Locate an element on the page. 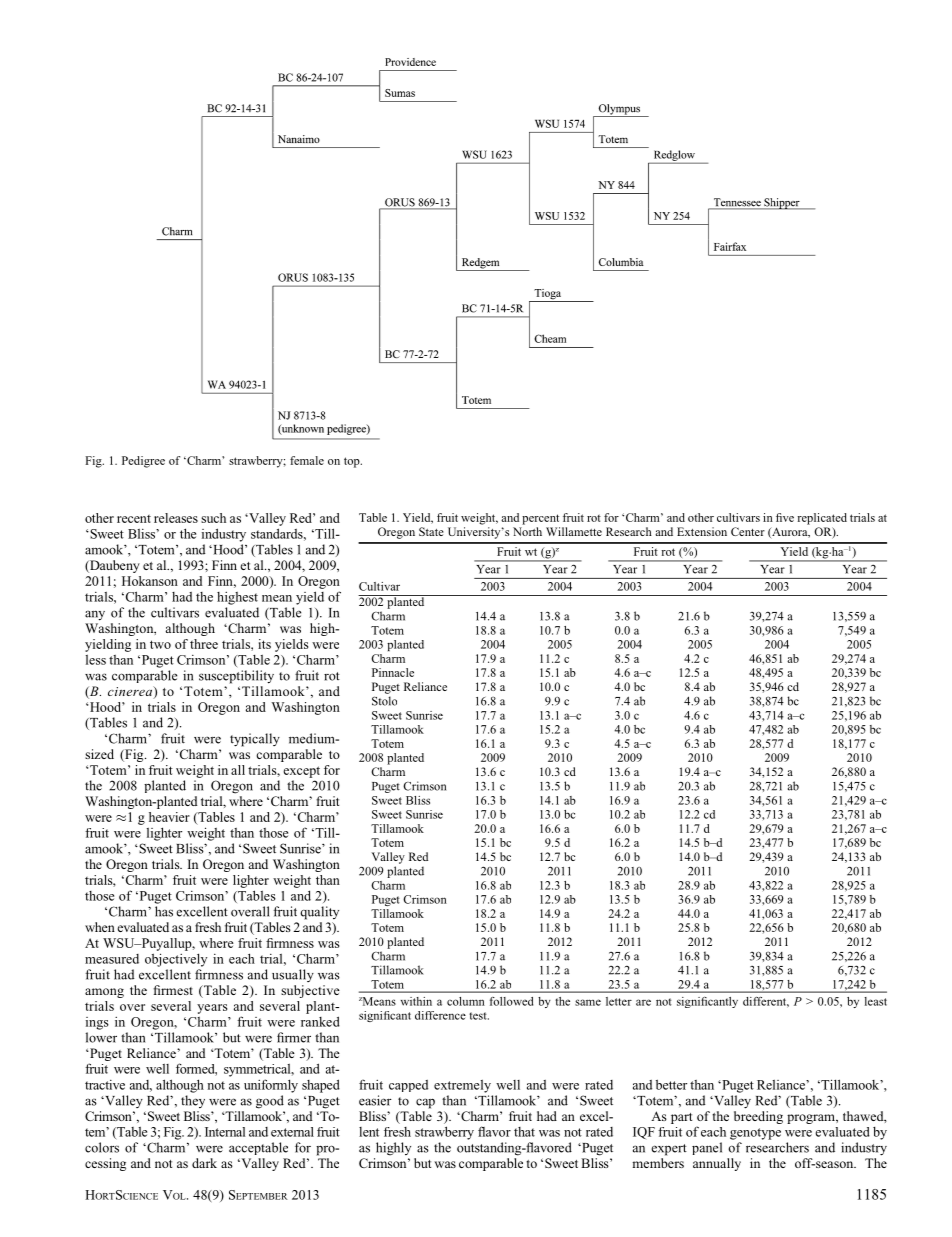 This image has height=1237, width=952. except is located at coordinates (301, 772).
